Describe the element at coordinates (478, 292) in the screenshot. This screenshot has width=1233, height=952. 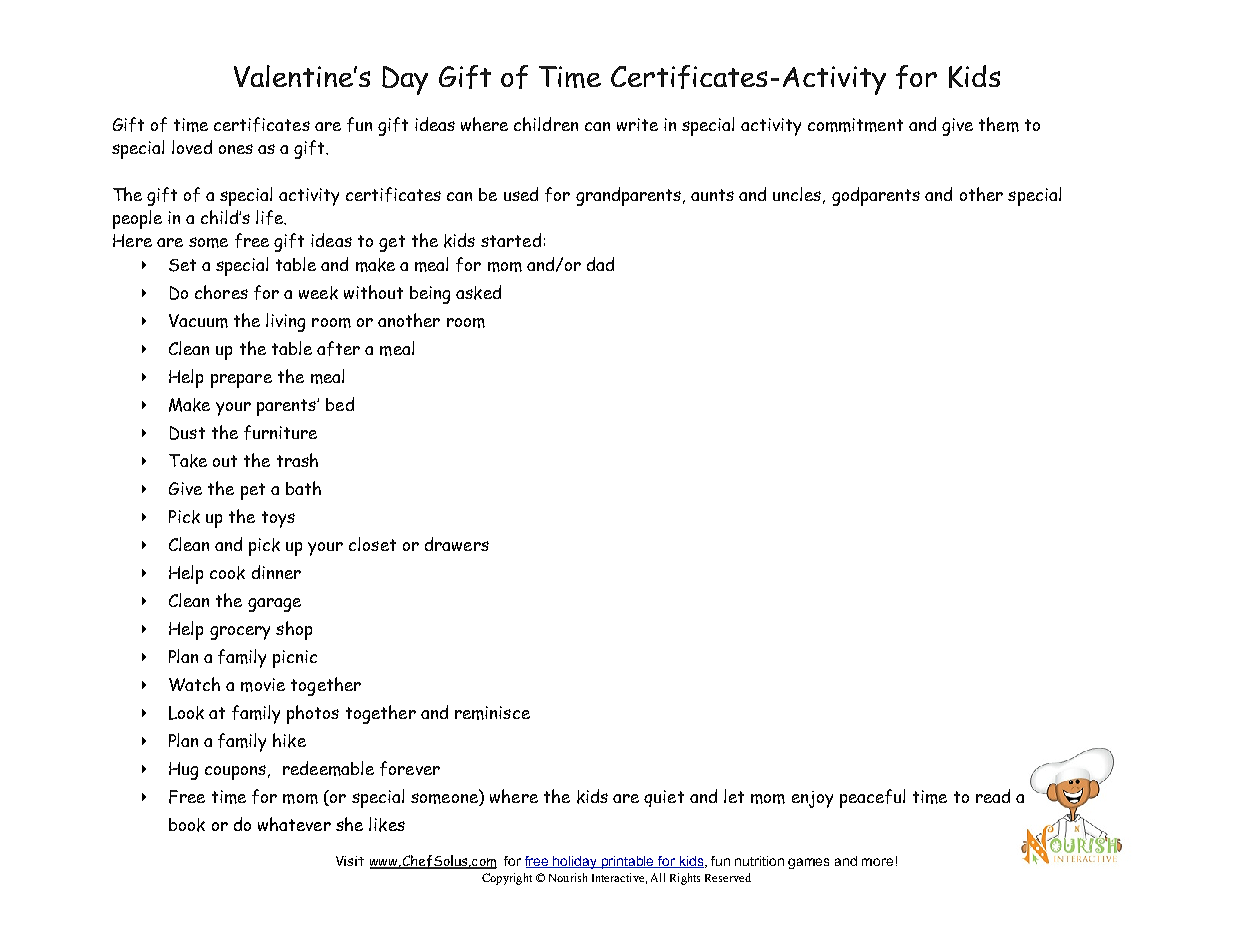
I see `asked` at that location.
